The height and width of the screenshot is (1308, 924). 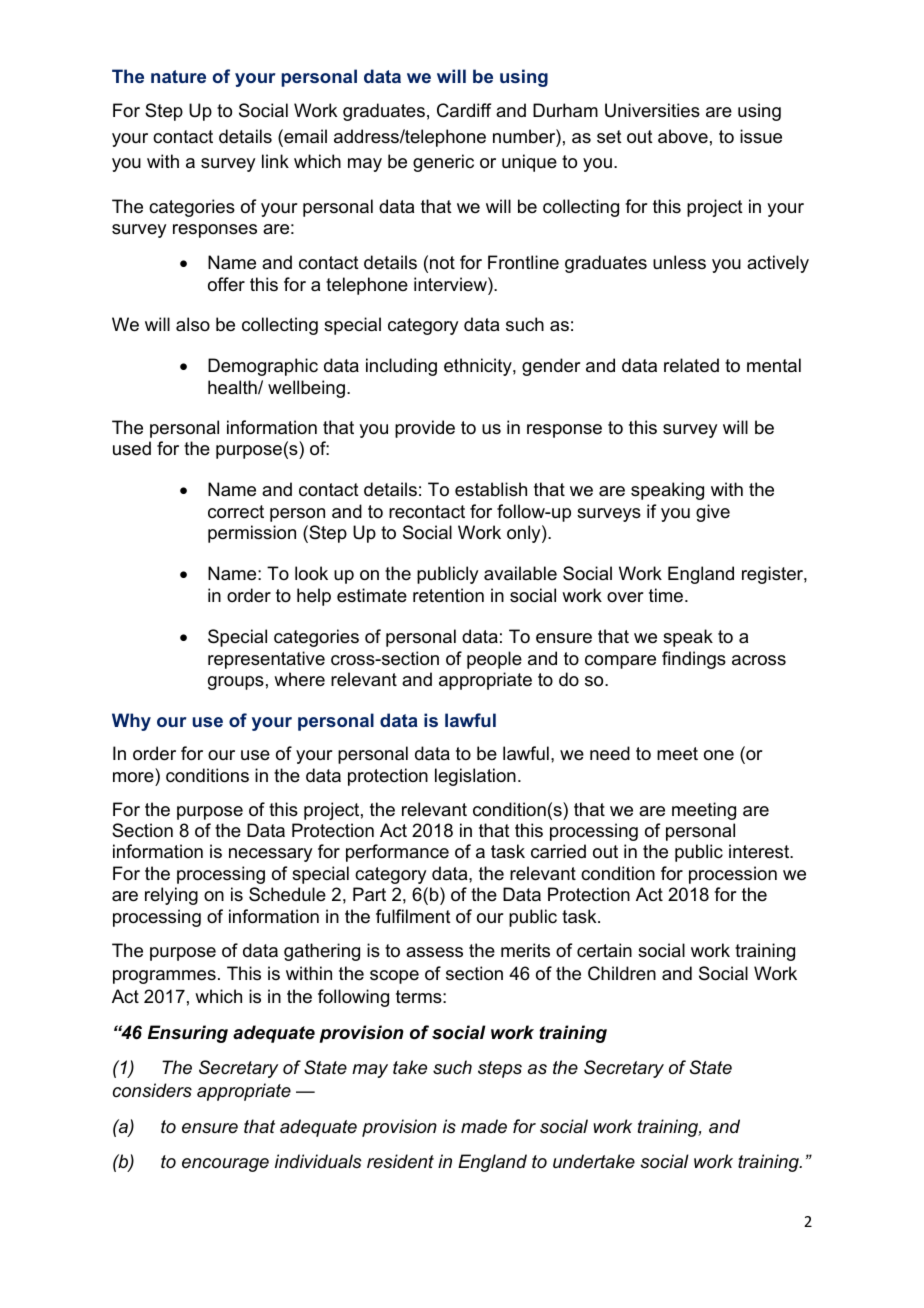 What do you see at coordinates (225, 1165) in the screenshot?
I see `encourage` at bounding box center [225, 1165].
